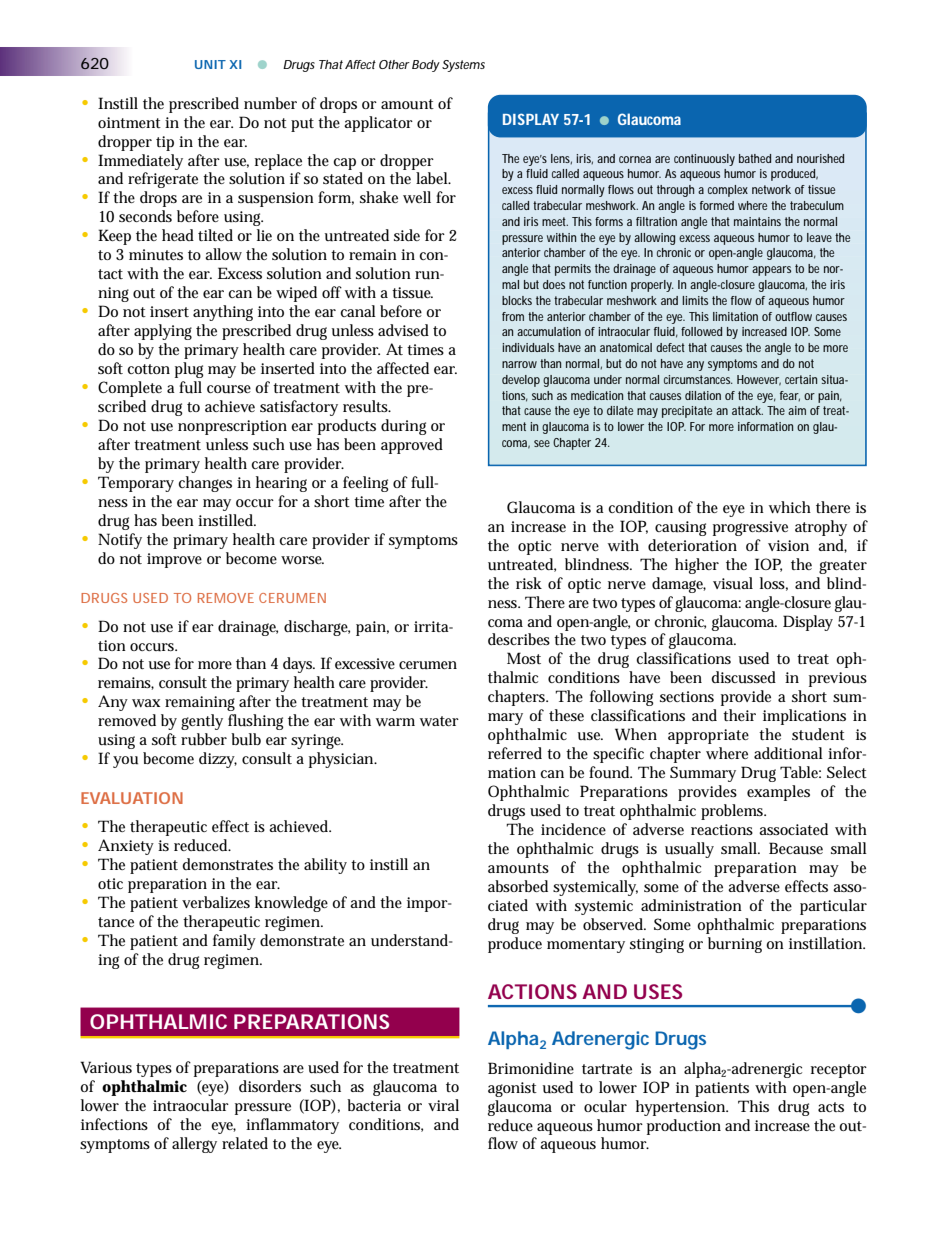 Image resolution: width=952 pixels, height=1237 pixels. I want to click on individuals, so click(528, 347).
